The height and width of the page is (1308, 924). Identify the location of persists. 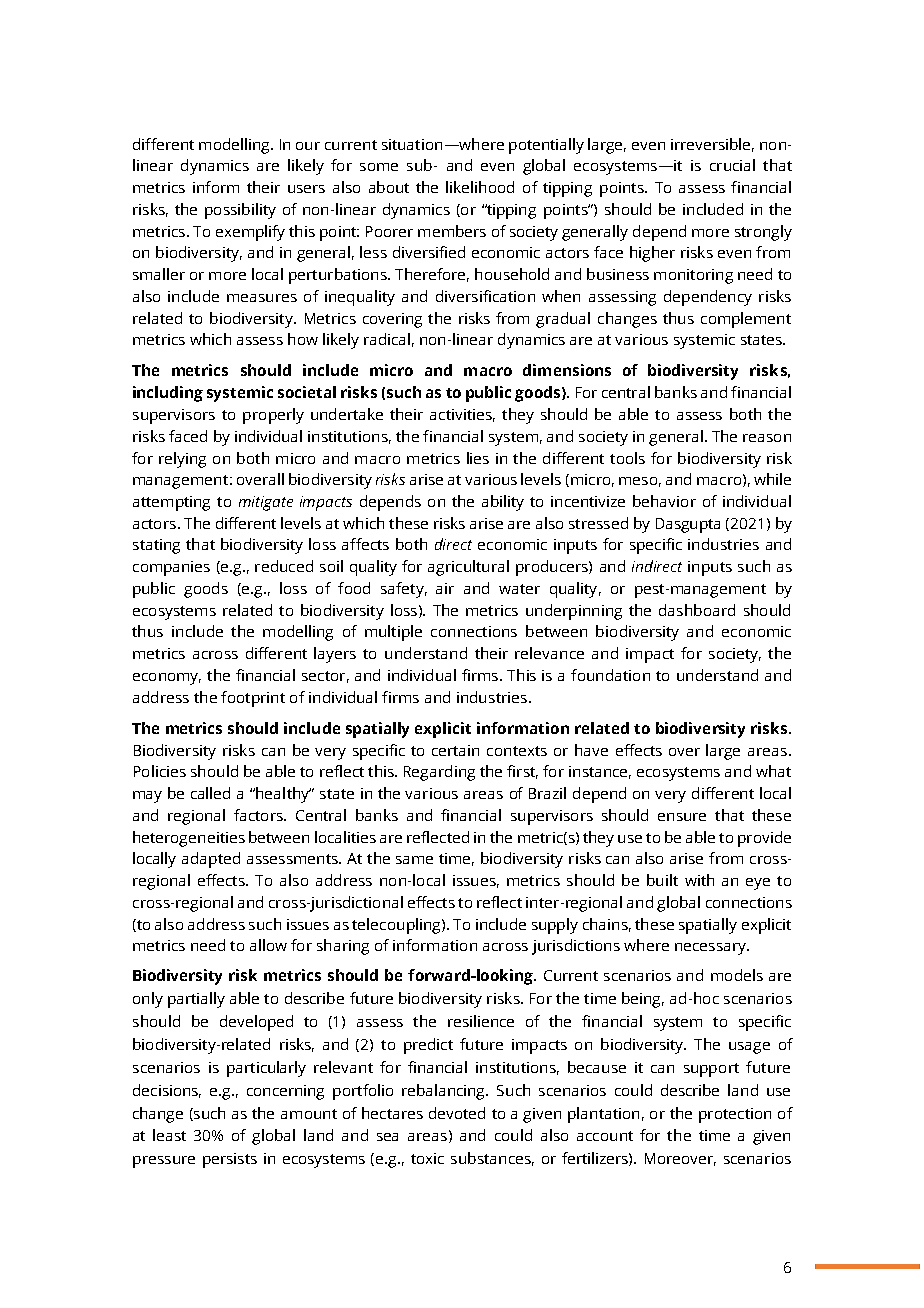
(230, 1160).
